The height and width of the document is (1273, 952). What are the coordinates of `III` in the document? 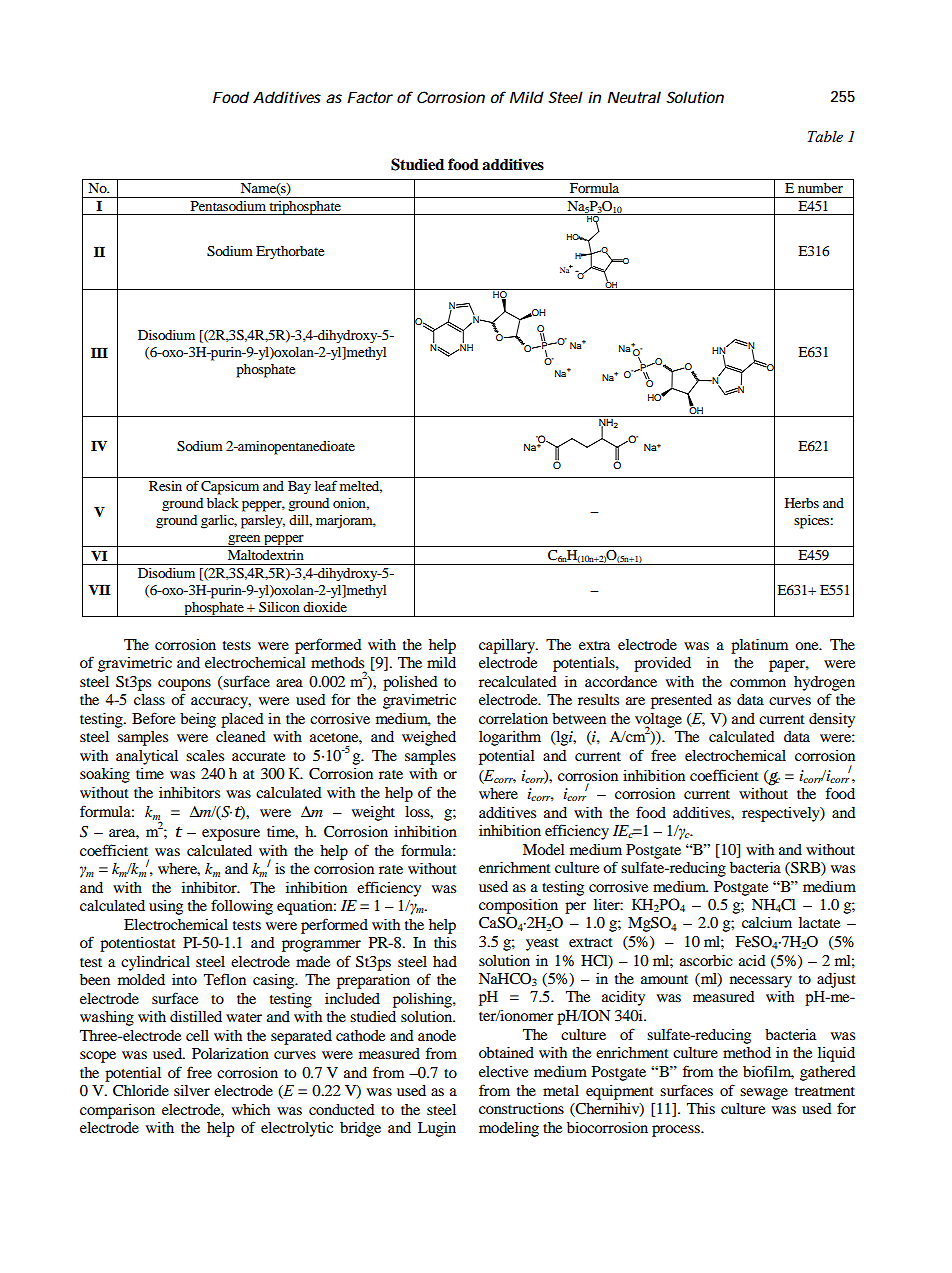 It's located at (99, 353).
